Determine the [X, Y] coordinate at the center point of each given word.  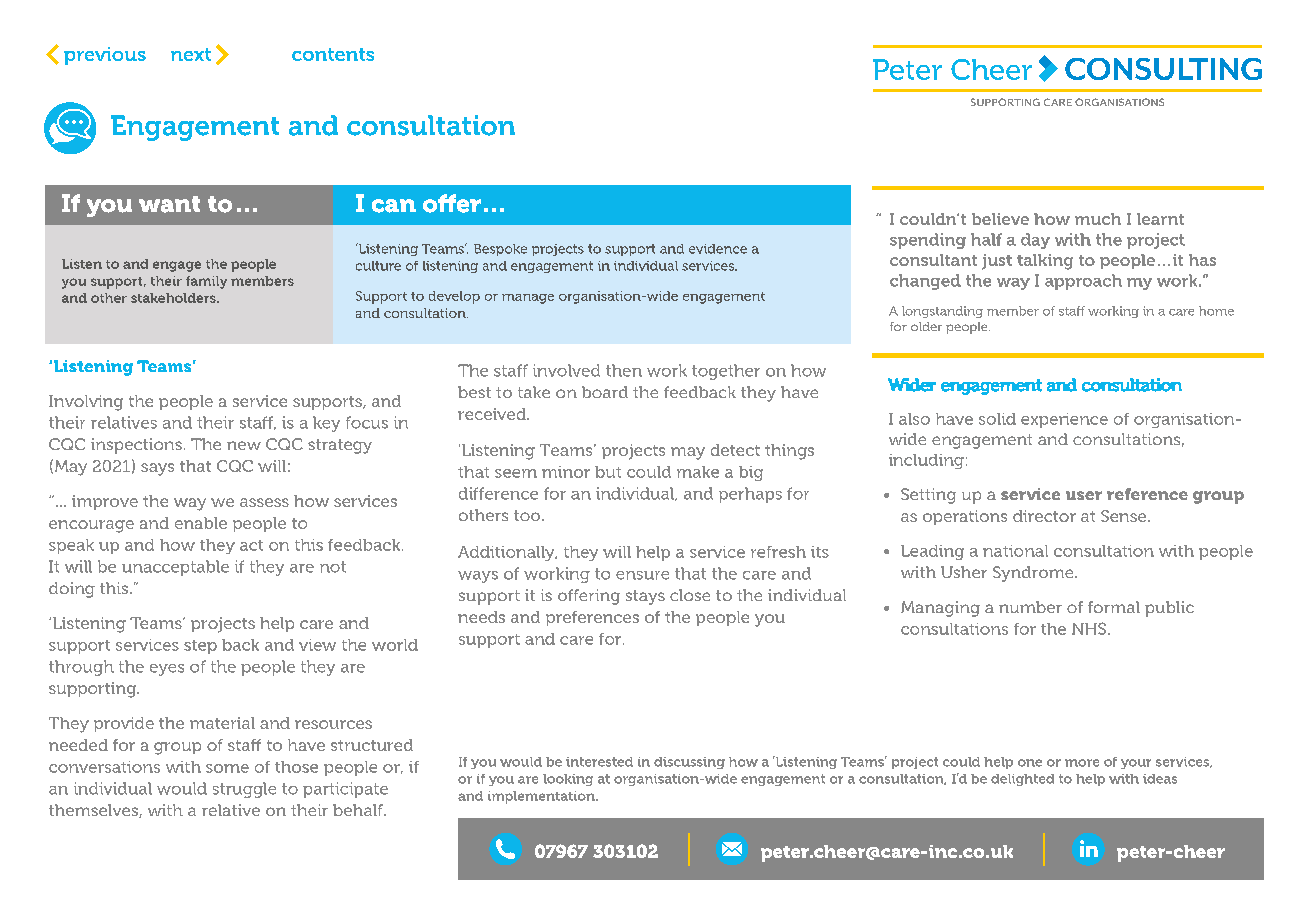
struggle [244, 790]
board [605, 392]
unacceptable [175, 568]
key [326, 424]
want [169, 204]
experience [1064, 420]
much [1098, 219]
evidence [718, 249]
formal [1114, 607]
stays [645, 597]
